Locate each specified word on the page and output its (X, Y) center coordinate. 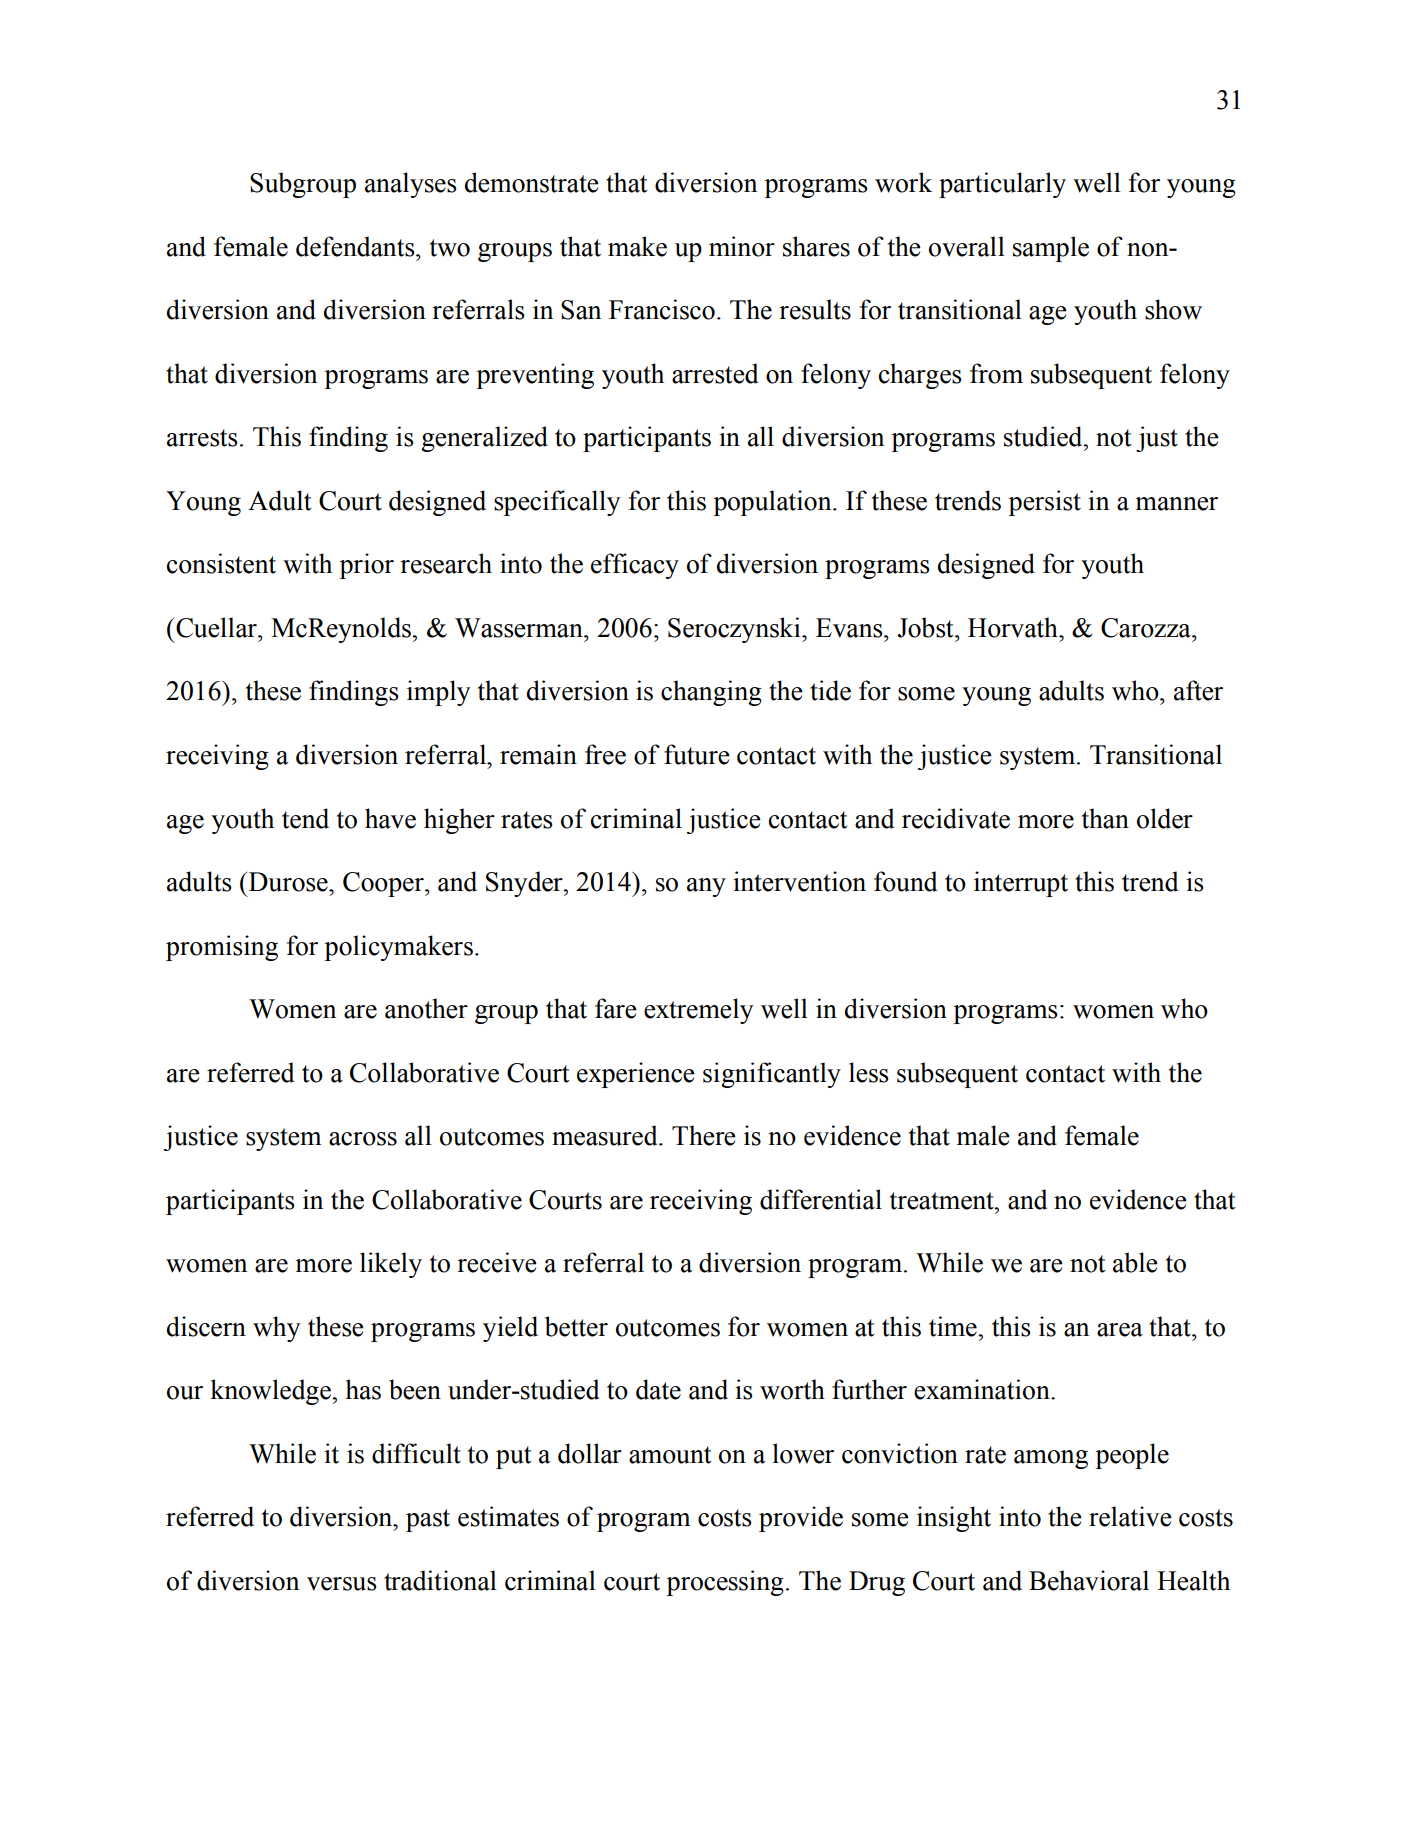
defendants (356, 246)
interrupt (1021, 884)
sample (1051, 249)
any (706, 887)
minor (742, 246)
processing (725, 1583)
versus (342, 1584)
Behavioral (1089, 1580)
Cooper (384, 884)
